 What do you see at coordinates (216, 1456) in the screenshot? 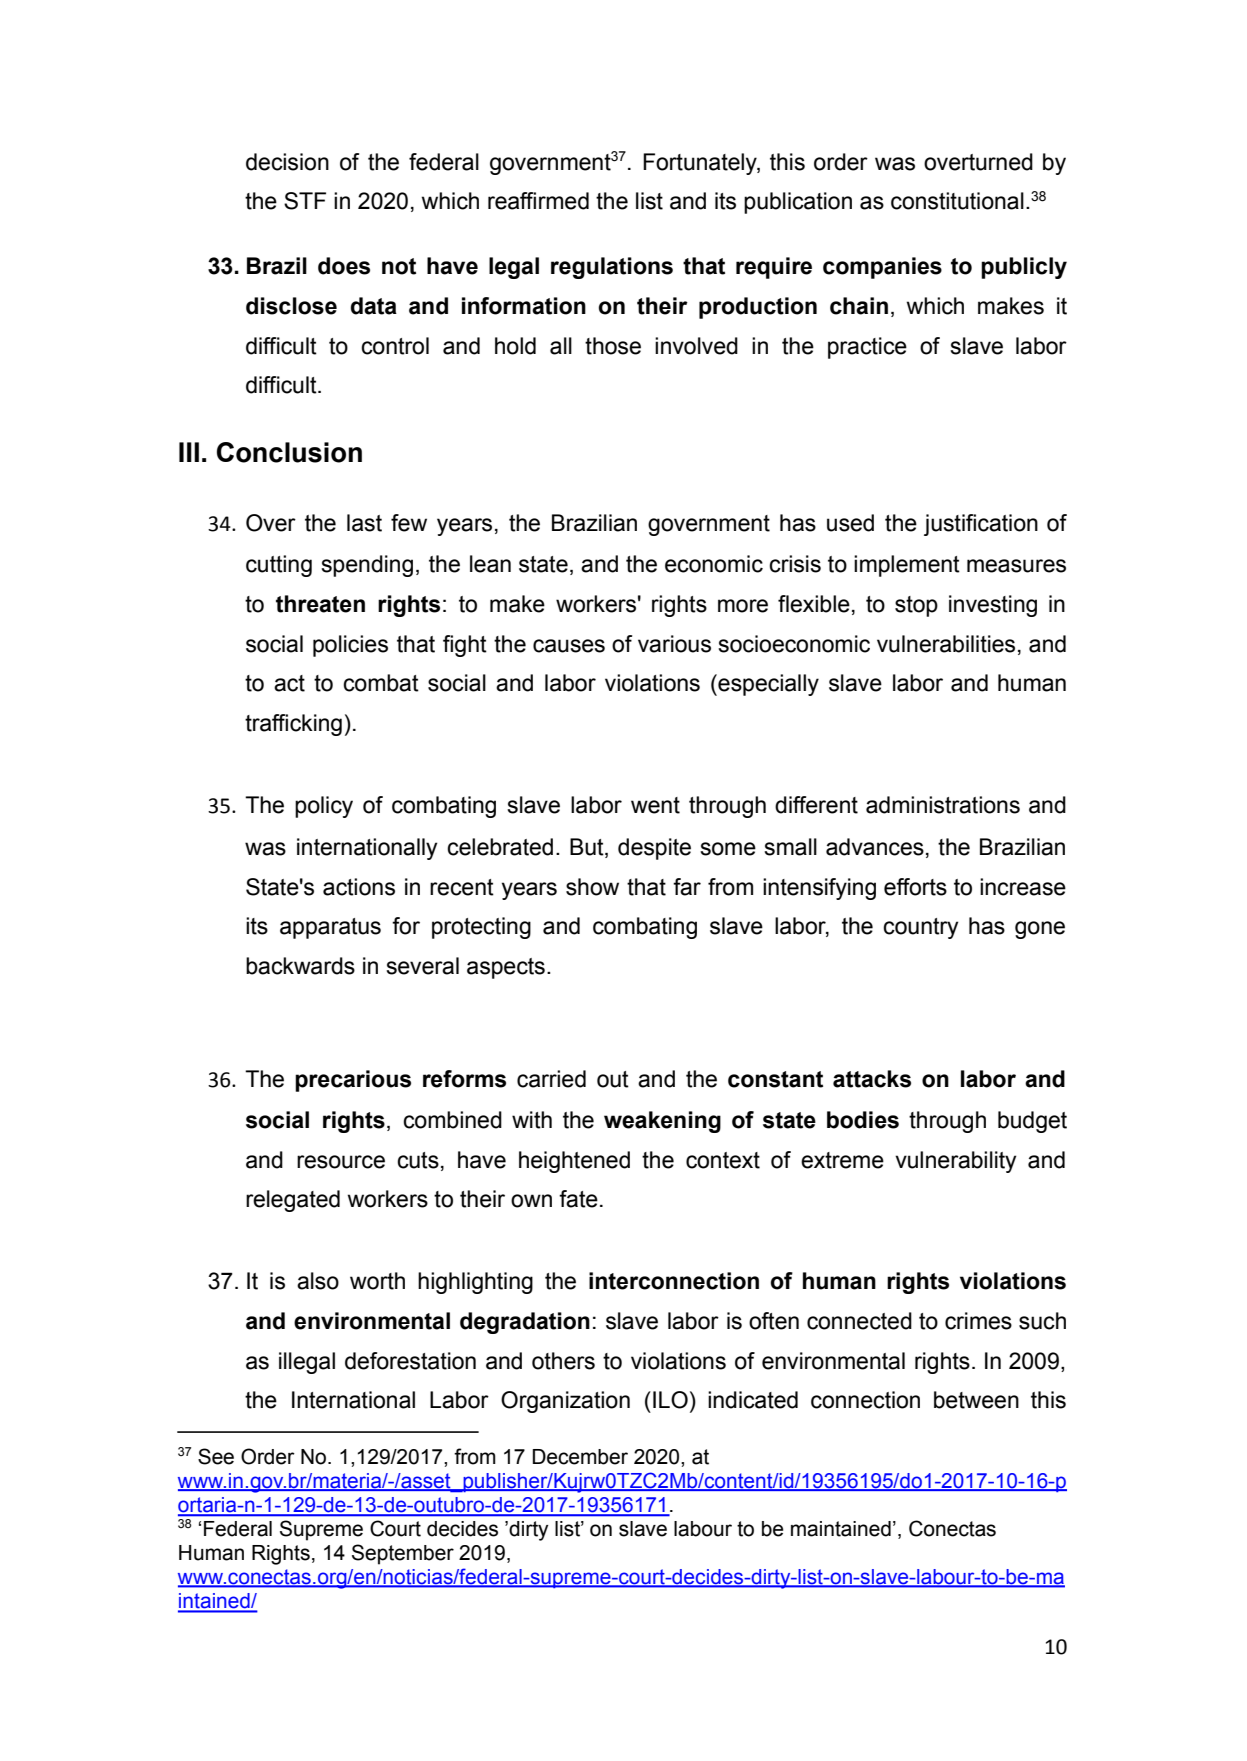
I see `See` at bounding box center [216, 1456].
